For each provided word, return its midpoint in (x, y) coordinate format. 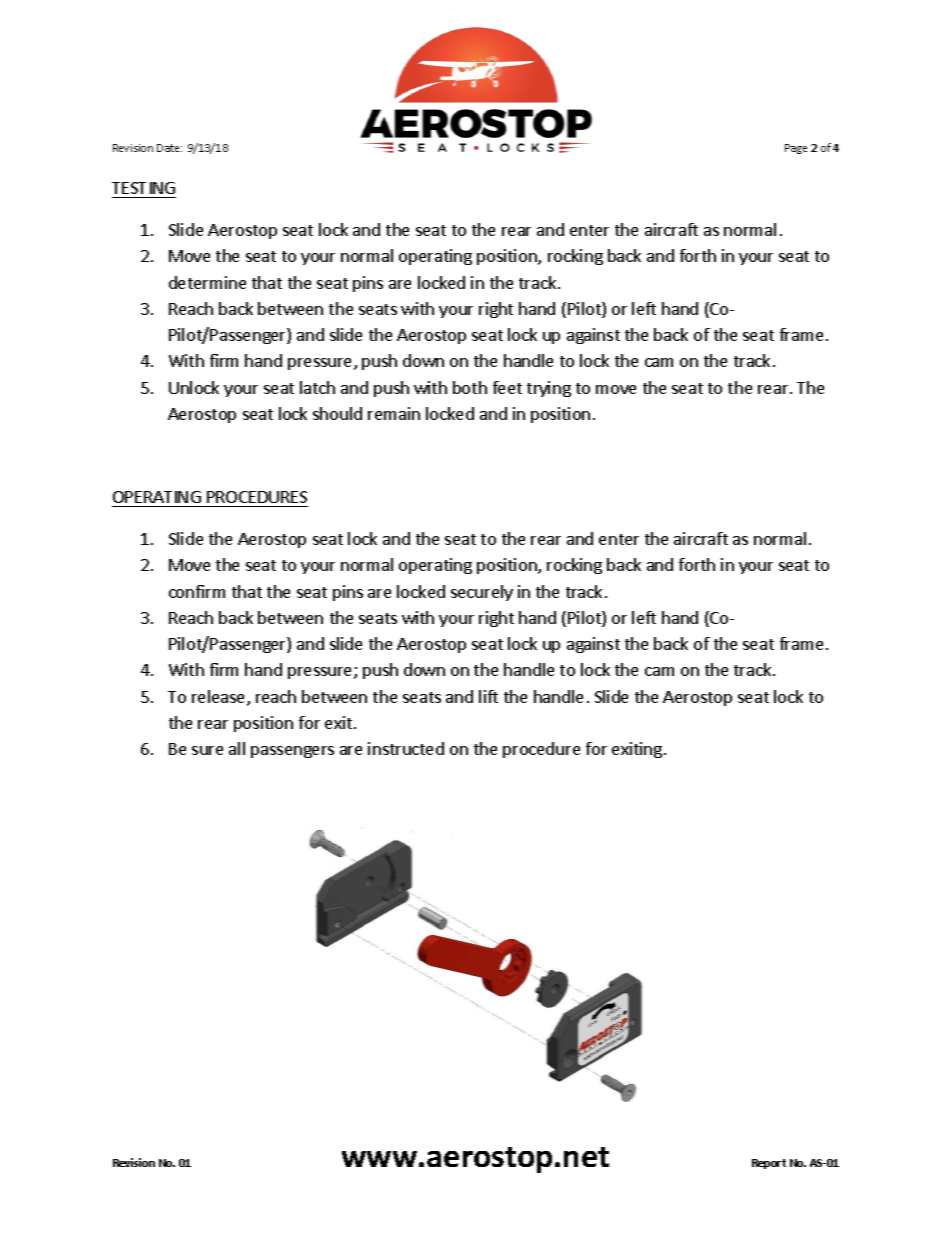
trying (549, 389)
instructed (406, 748)
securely (482, 593)
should (337, 413)
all (237, 748)
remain (394, 413)
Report (769, 1164)
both (470, 387)
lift (488, 696)
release (220, 698)
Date (169, 148)
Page (796, 149)
